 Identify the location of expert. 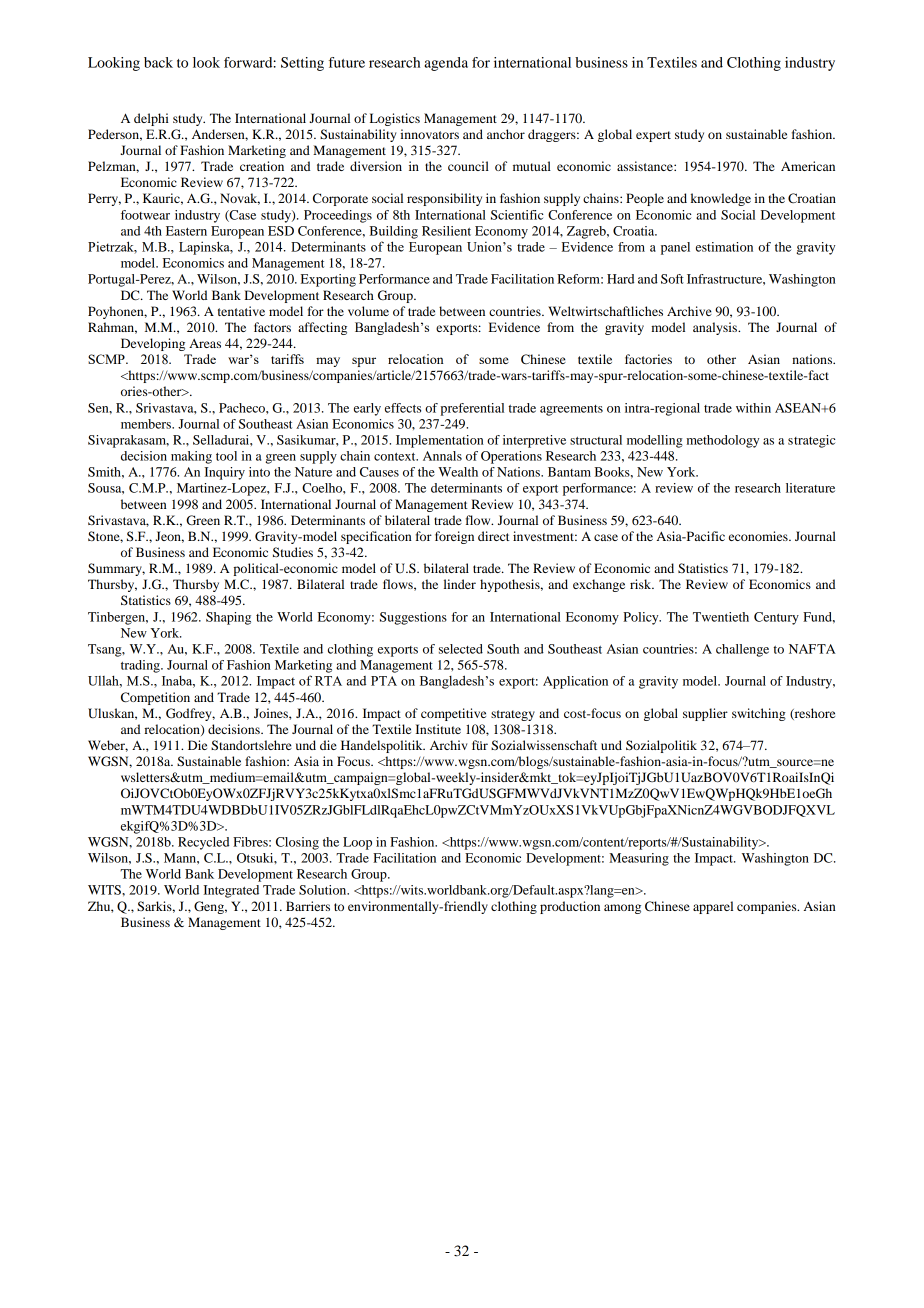
(653, 136).
